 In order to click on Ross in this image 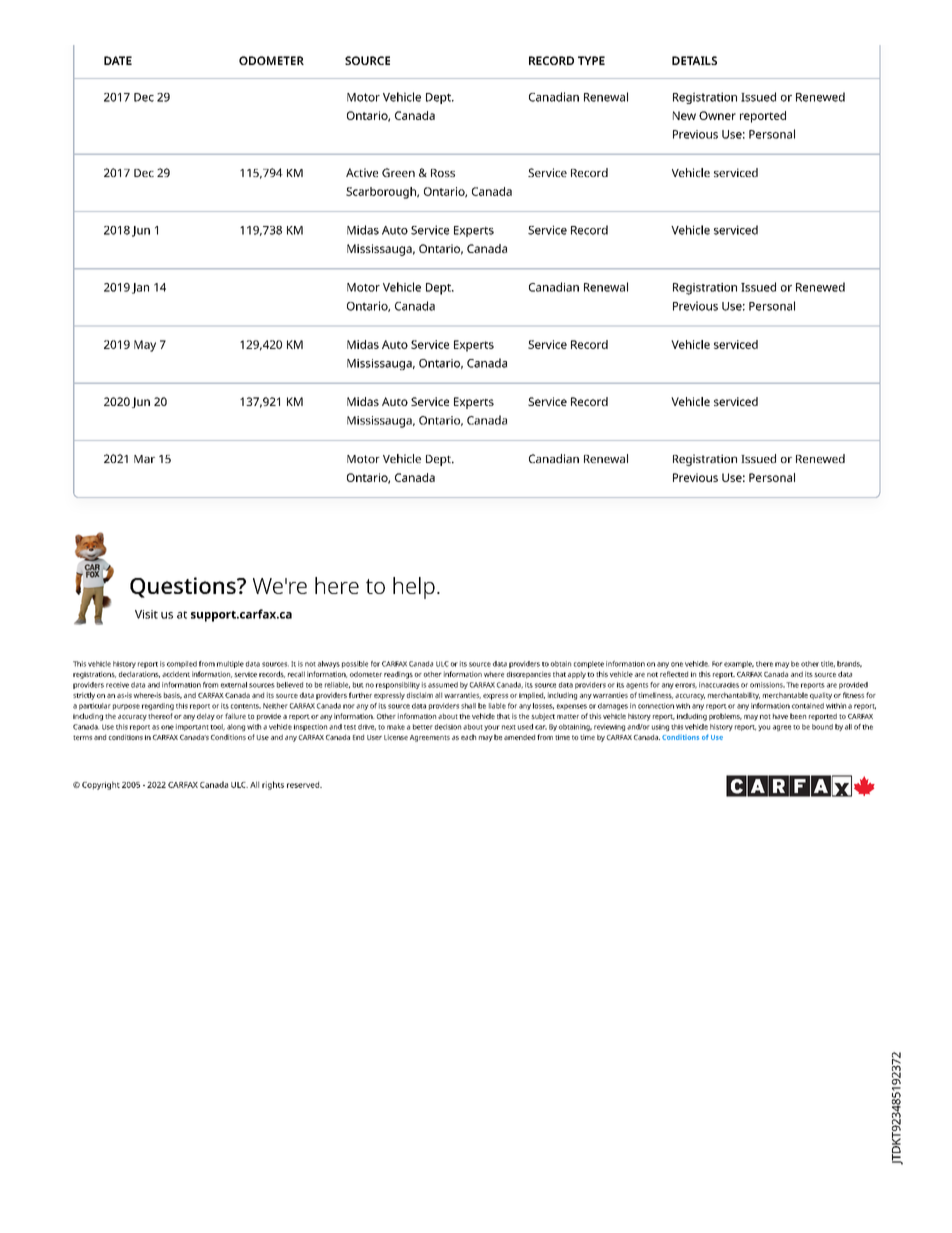, I will do `click(443, 173)`.
